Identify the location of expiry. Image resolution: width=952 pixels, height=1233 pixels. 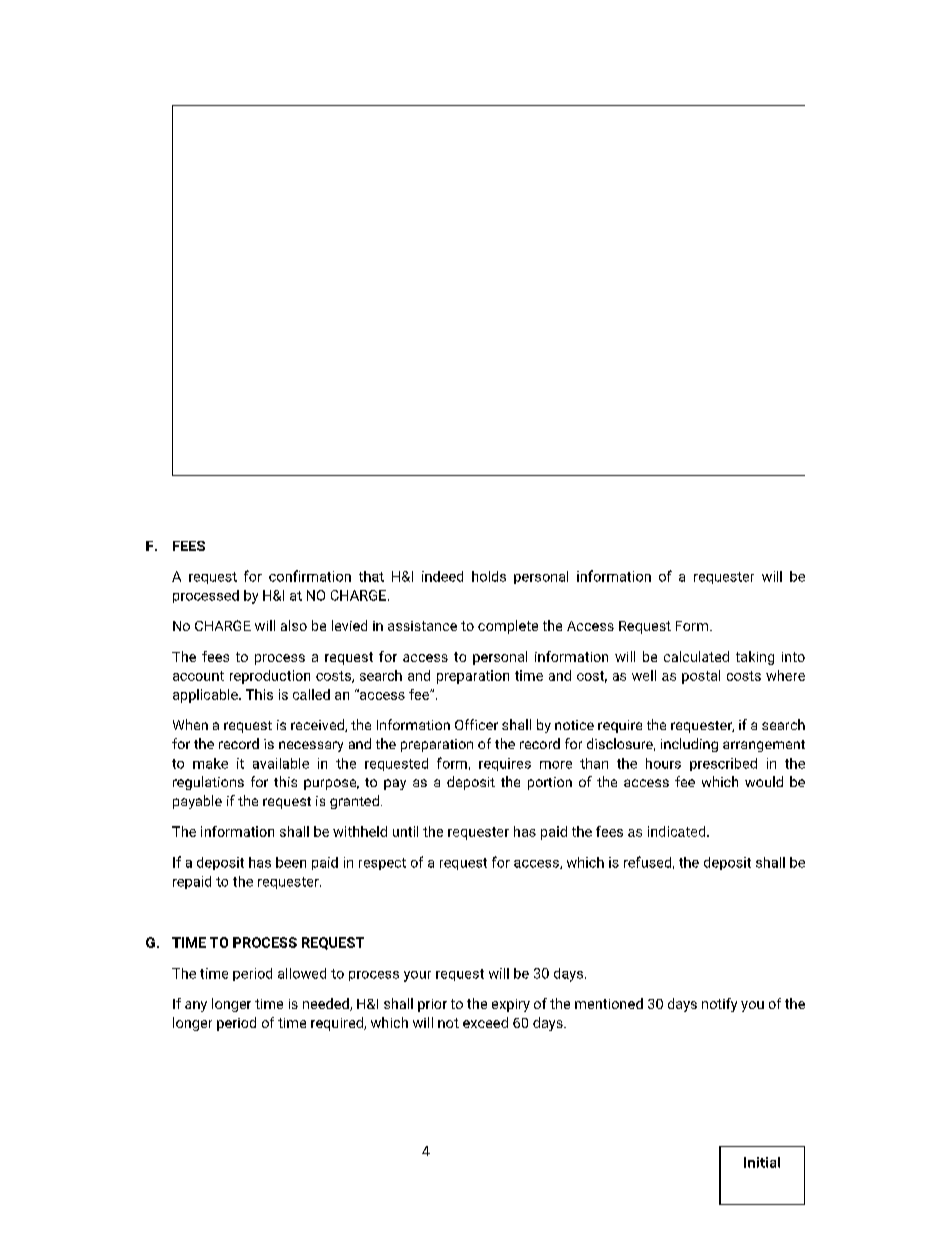
(511, 1005).
